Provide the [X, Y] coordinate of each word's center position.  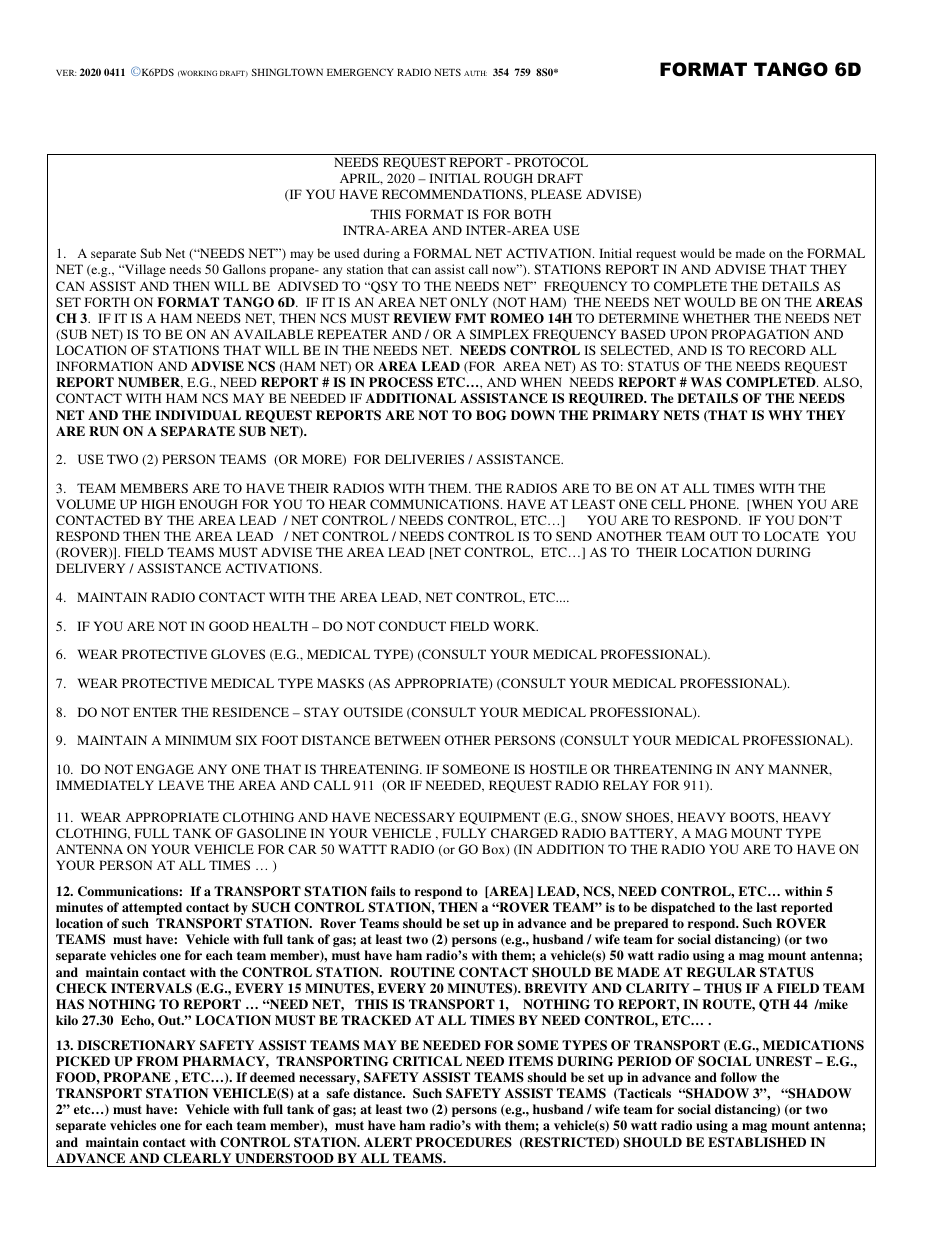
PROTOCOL [551, 162]
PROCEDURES [464, 1142]
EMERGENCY [360, 72]
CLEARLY [197, 1158]
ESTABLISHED [757, 1142]
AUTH [475, 73]
